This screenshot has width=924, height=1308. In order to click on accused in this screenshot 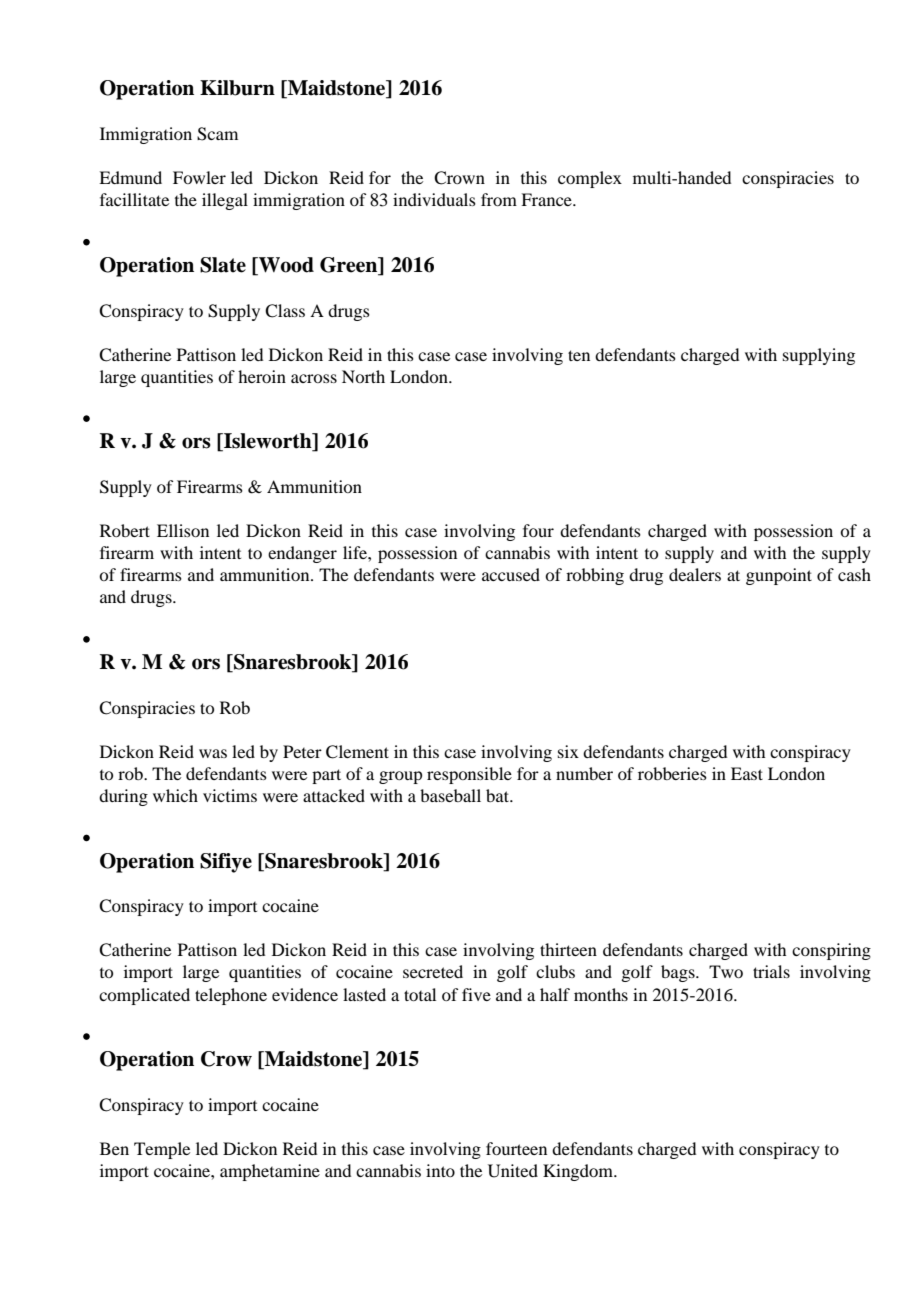, I will do `click(511, 574)`.
